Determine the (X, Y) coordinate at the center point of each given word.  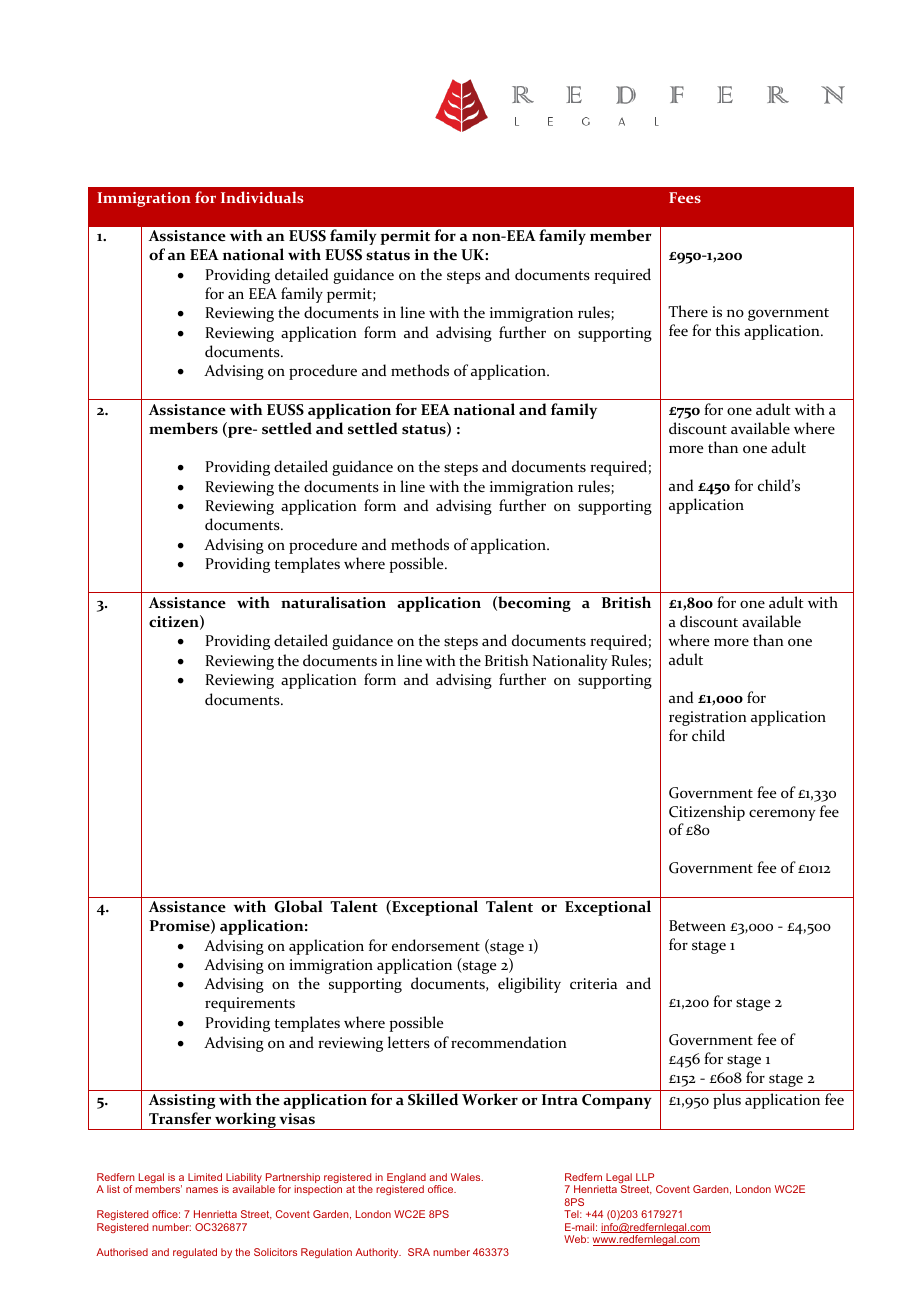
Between (697, 925)
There (688, 311)
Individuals (262, 197)
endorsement (436, 945)
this (727, 330)
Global (298, 906)
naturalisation (333, 602)
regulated (195, 1253)
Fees (685, 197)
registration (708, 718)
